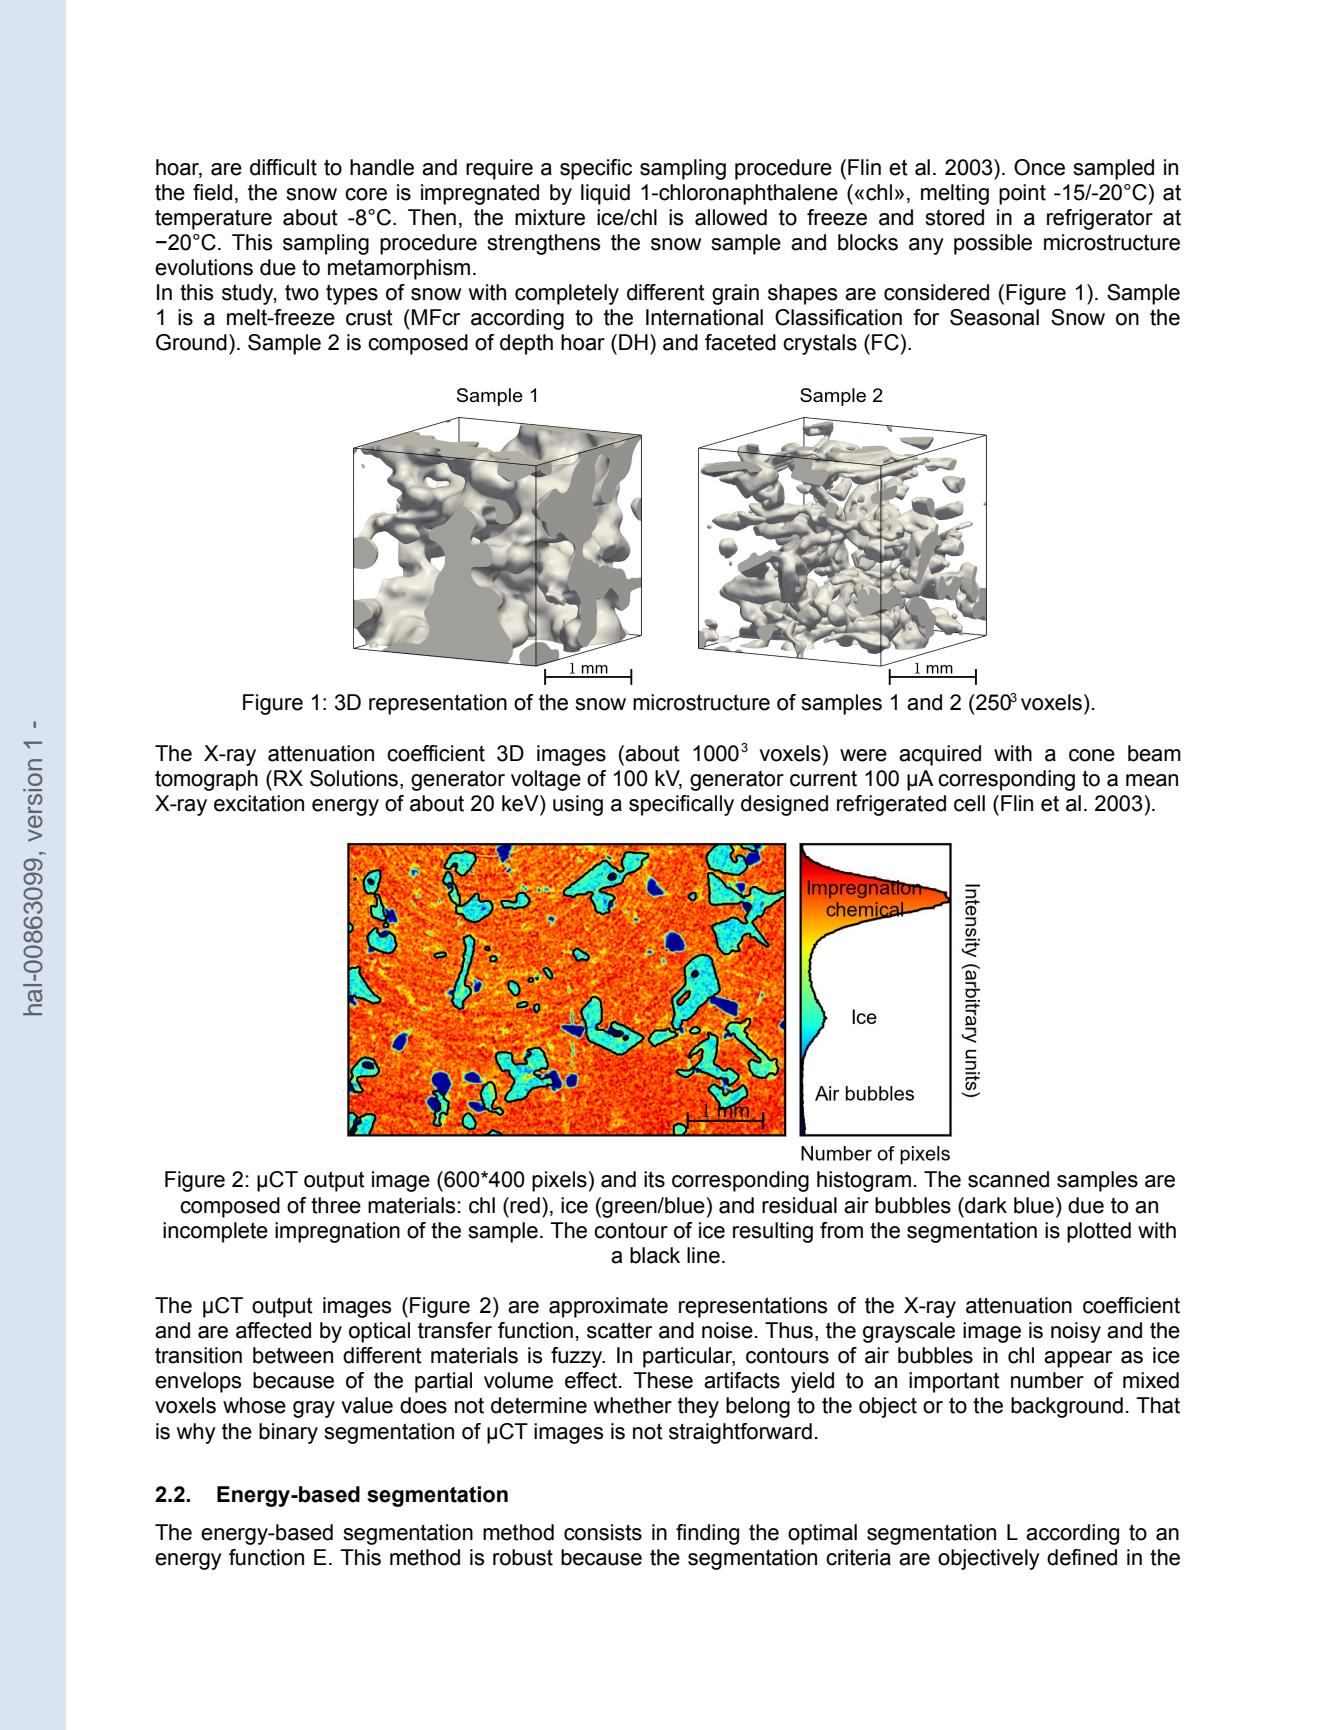 The height and width of the screenshot is (1730, 1337). I want to click on its, so click(654, 1179).
